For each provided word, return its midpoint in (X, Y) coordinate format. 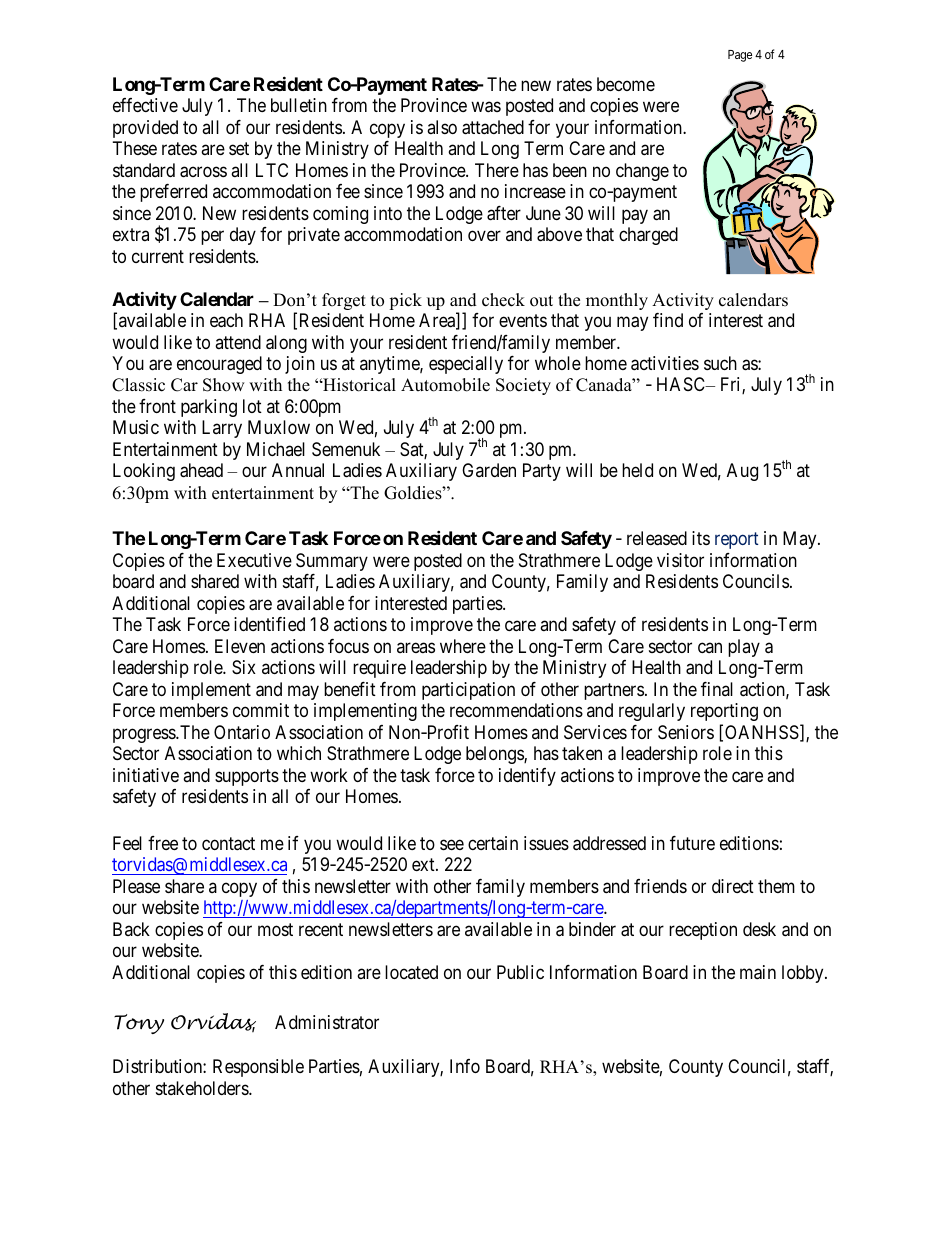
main (758, 972)
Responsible (258, 1068)
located (411, 972)
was (486, 107)
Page (740, 56)
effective (145, 105)
